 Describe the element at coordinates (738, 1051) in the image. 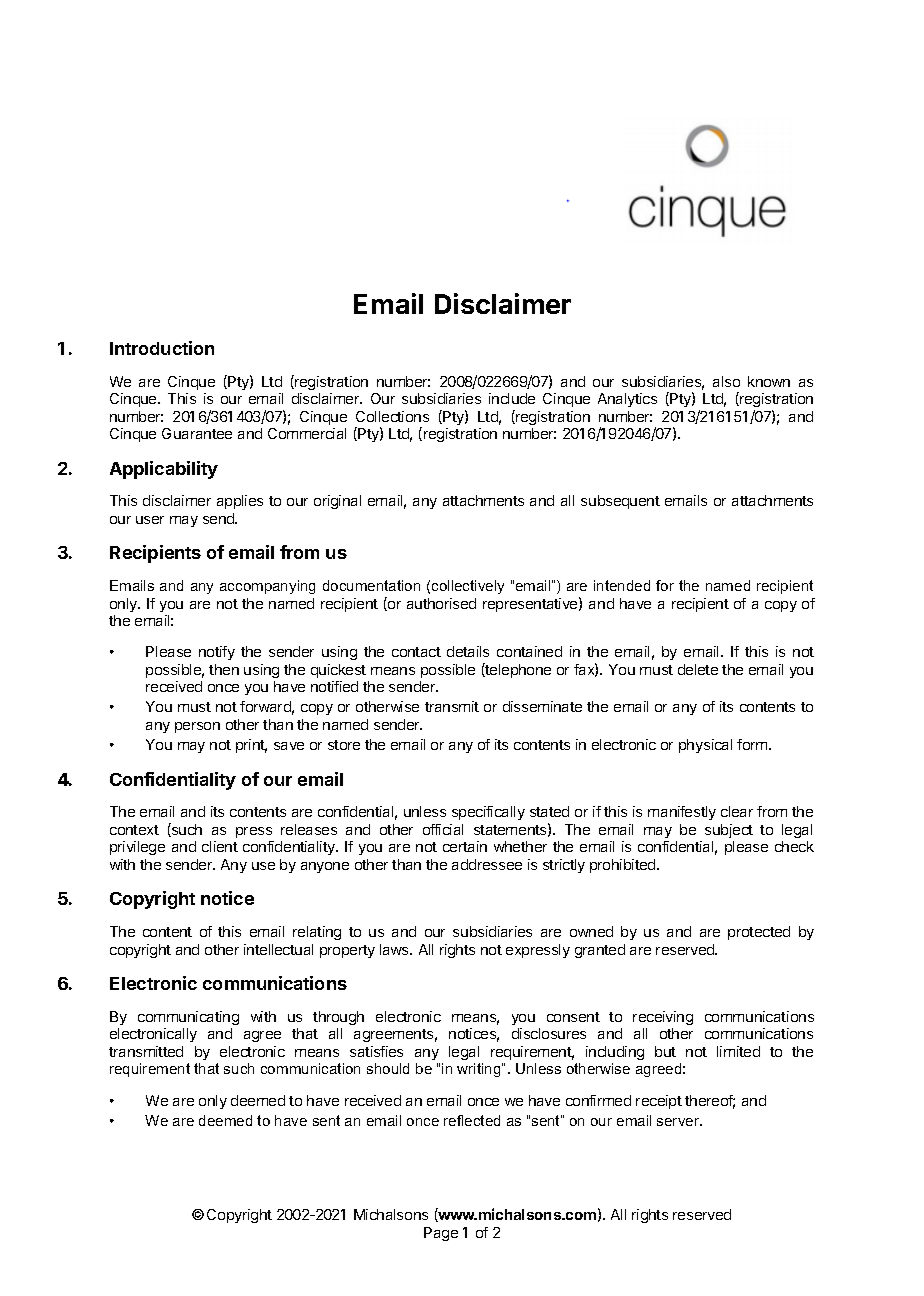

I see `limited` at that location.
